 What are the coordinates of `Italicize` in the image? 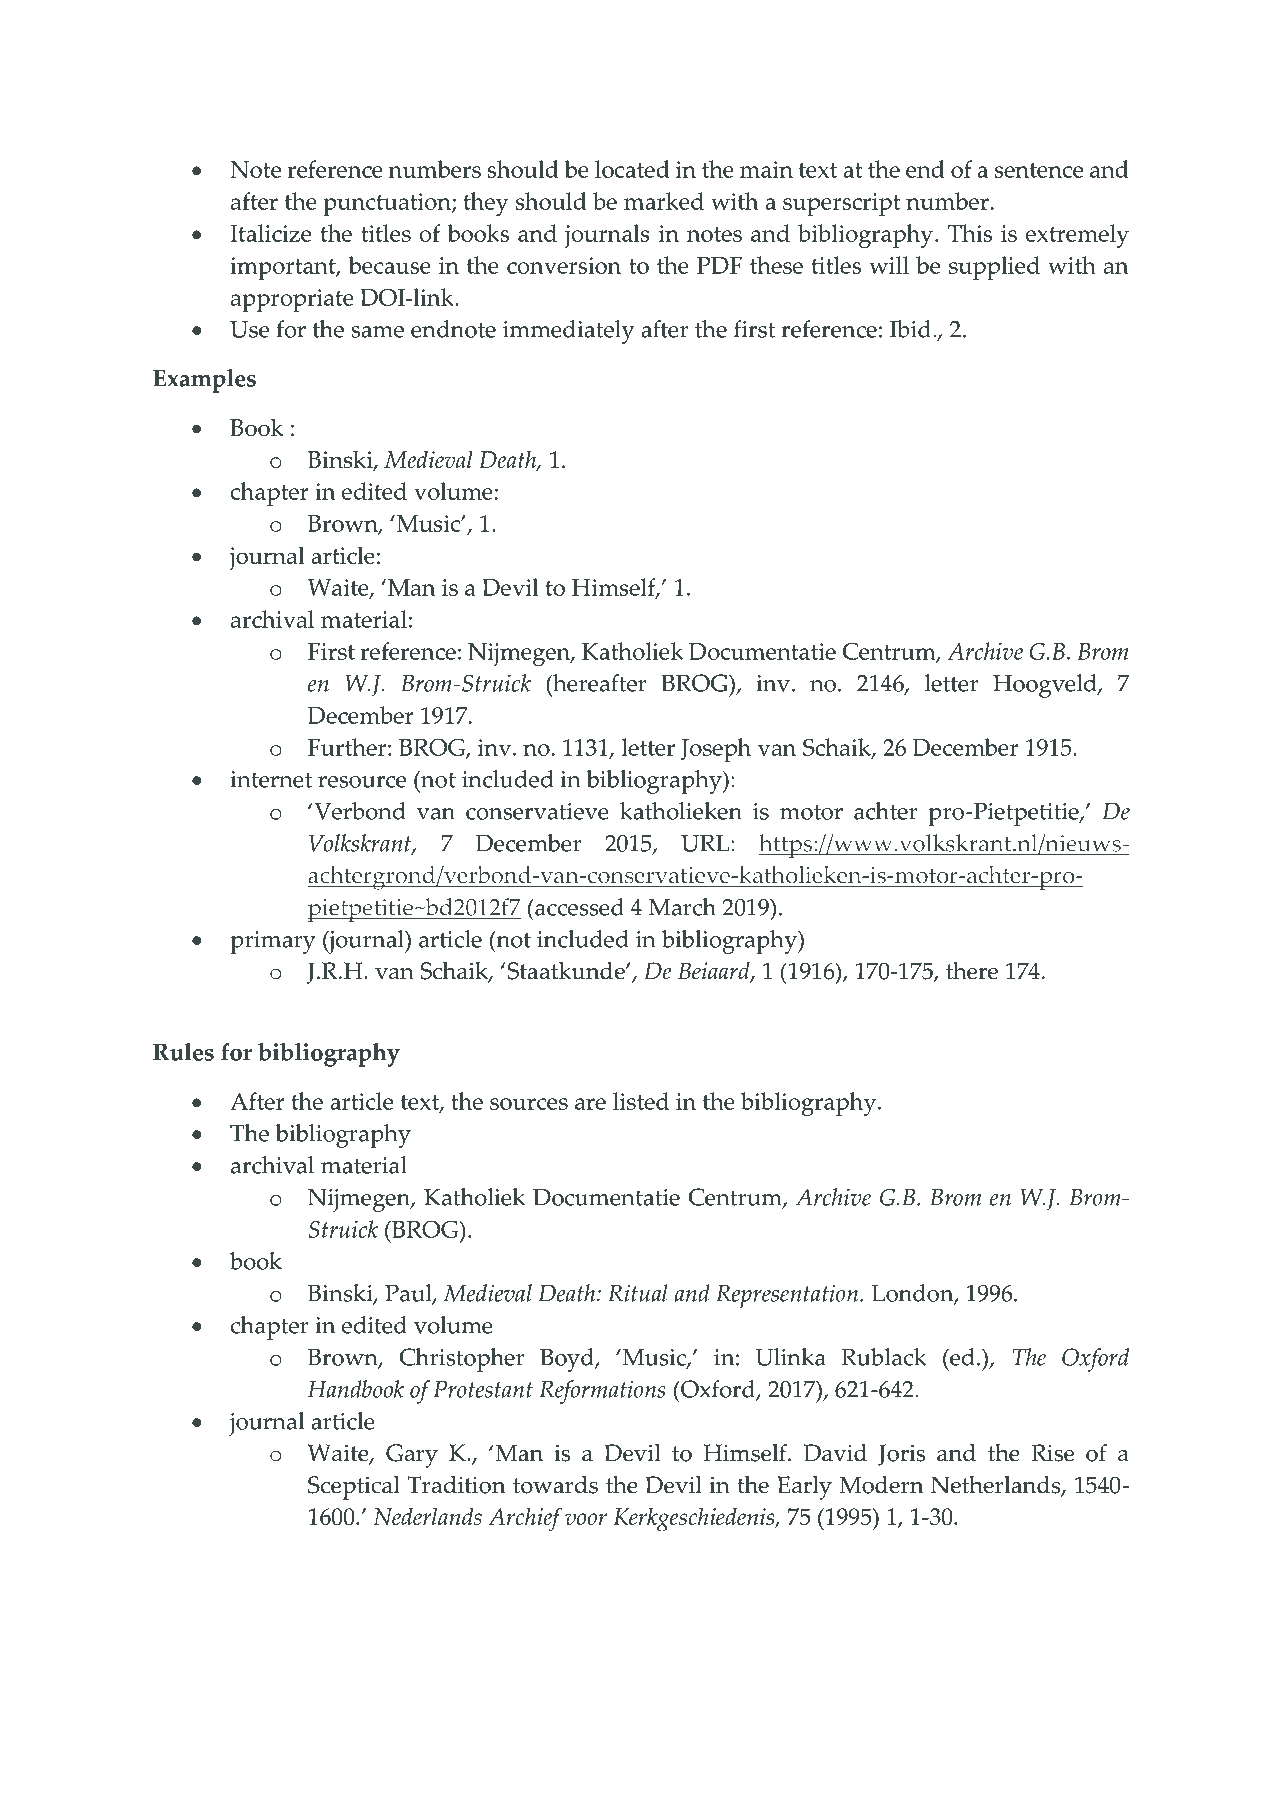 It's located at (270, 233).
